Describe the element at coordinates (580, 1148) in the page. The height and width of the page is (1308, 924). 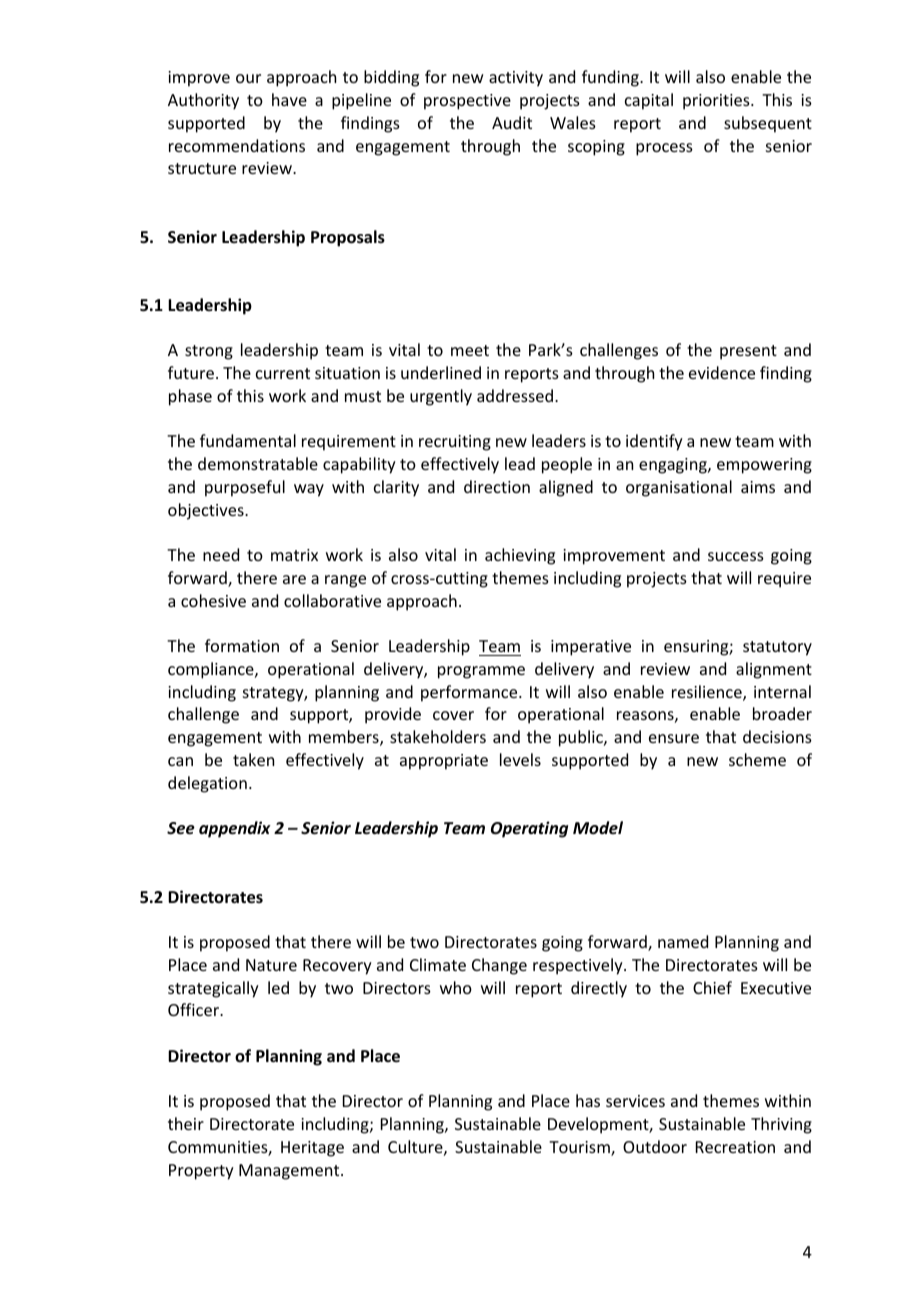
I see `Tourism` at that location.
